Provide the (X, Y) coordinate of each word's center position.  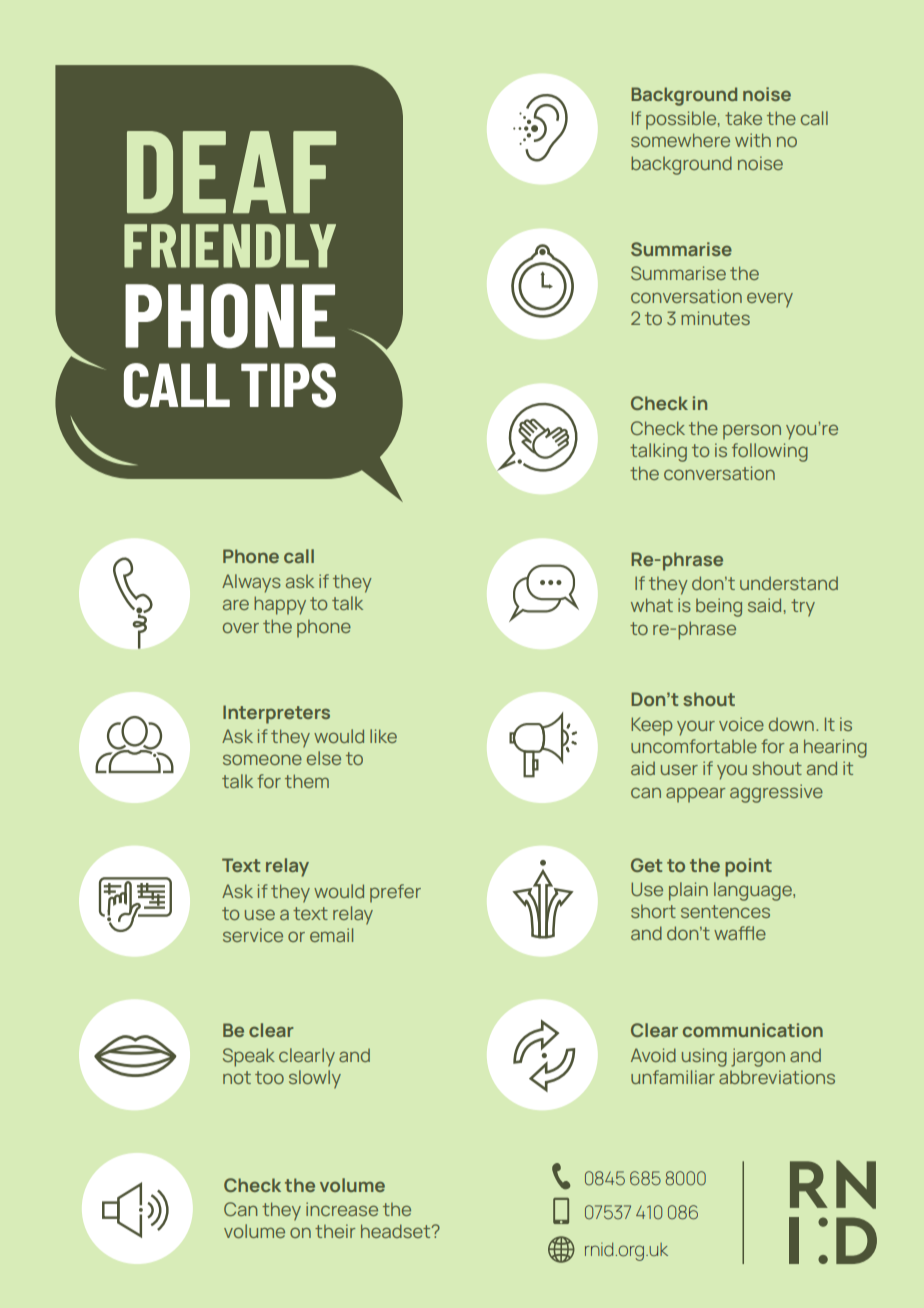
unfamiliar (673, 1077)
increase (342, 1209)
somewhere (680, 140)
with (753, 140)
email (331, 935)
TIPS (288, 385)
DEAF (231, 172)
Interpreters (276, 714)
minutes (715, 318)
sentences (725, 911)
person (752, 432)
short (653, 911)
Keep (651, 726)
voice (741, 724)
